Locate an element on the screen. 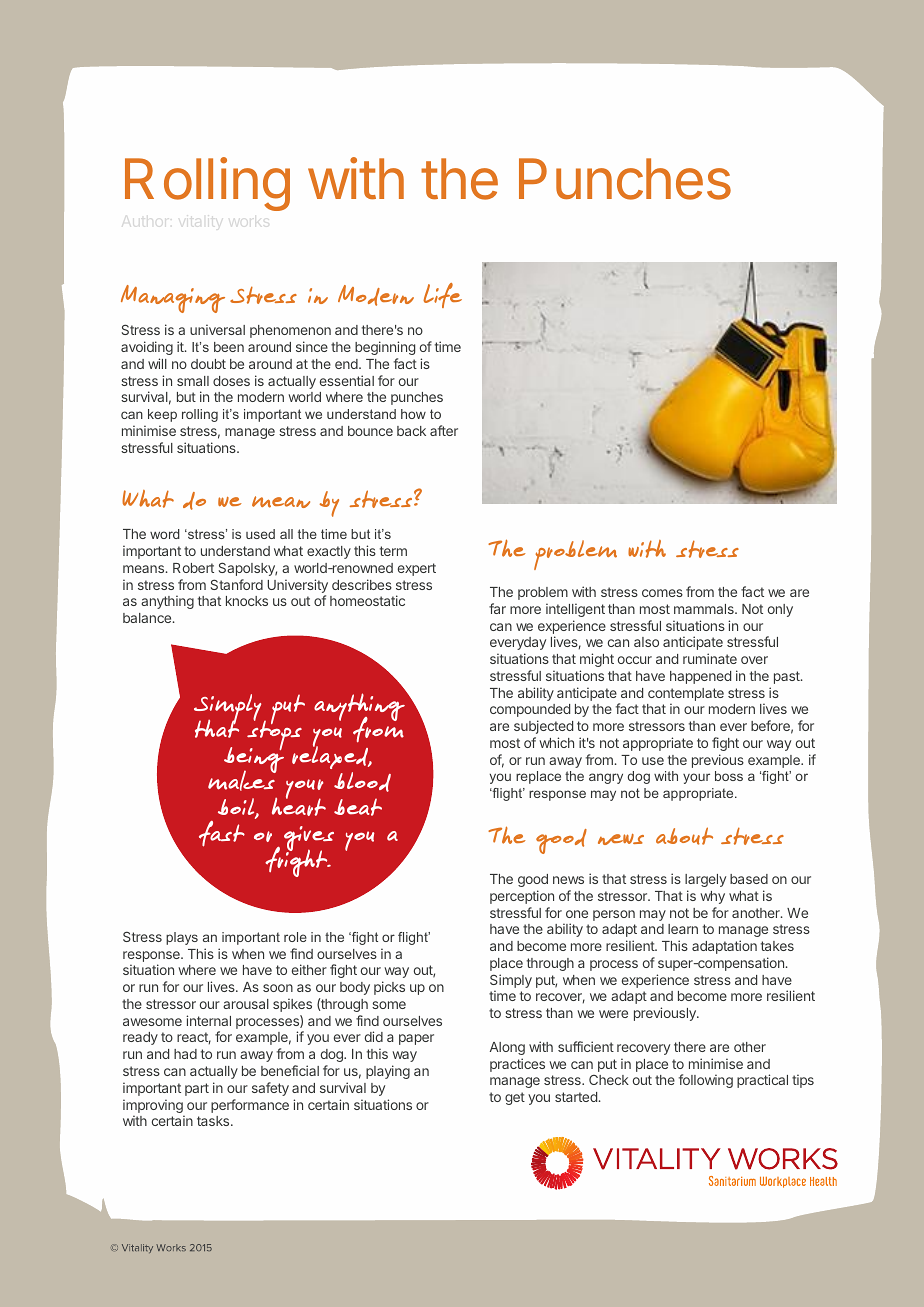 The height and width of the screenshot is (1307, 924). after is located at coordinates (444, 430).
